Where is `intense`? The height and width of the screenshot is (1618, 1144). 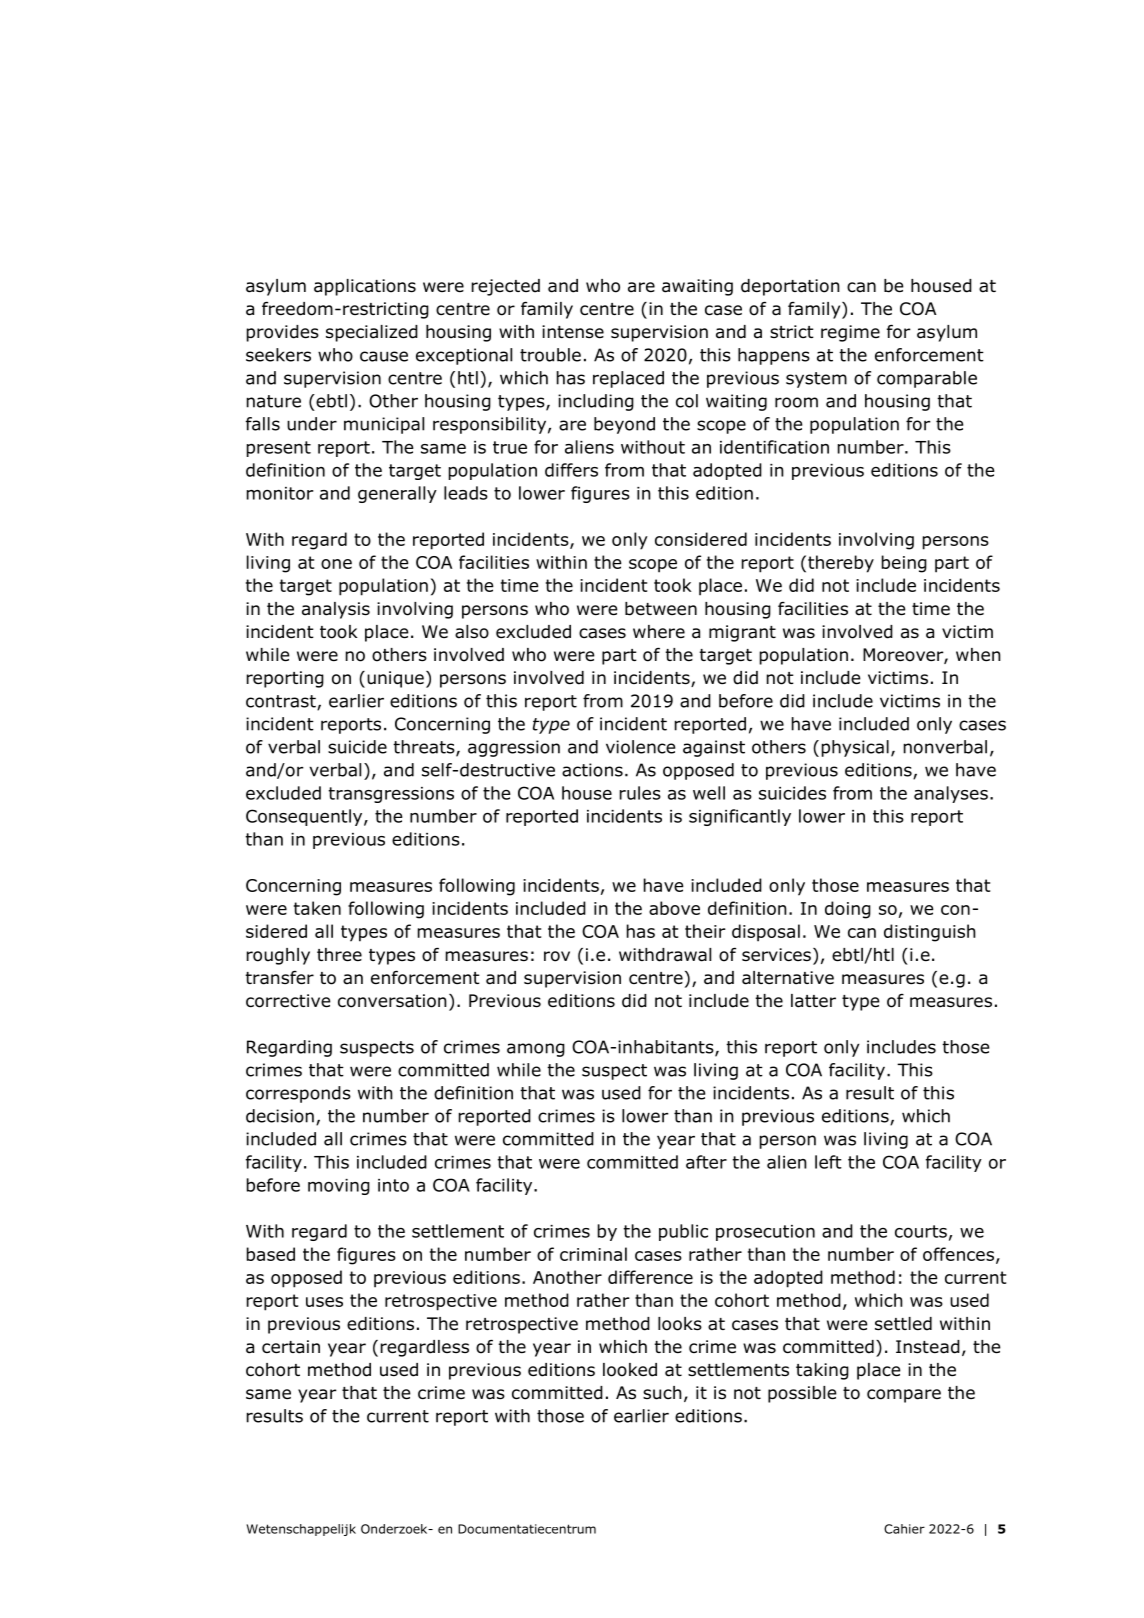
intense is located at coordinates (573, 332).
